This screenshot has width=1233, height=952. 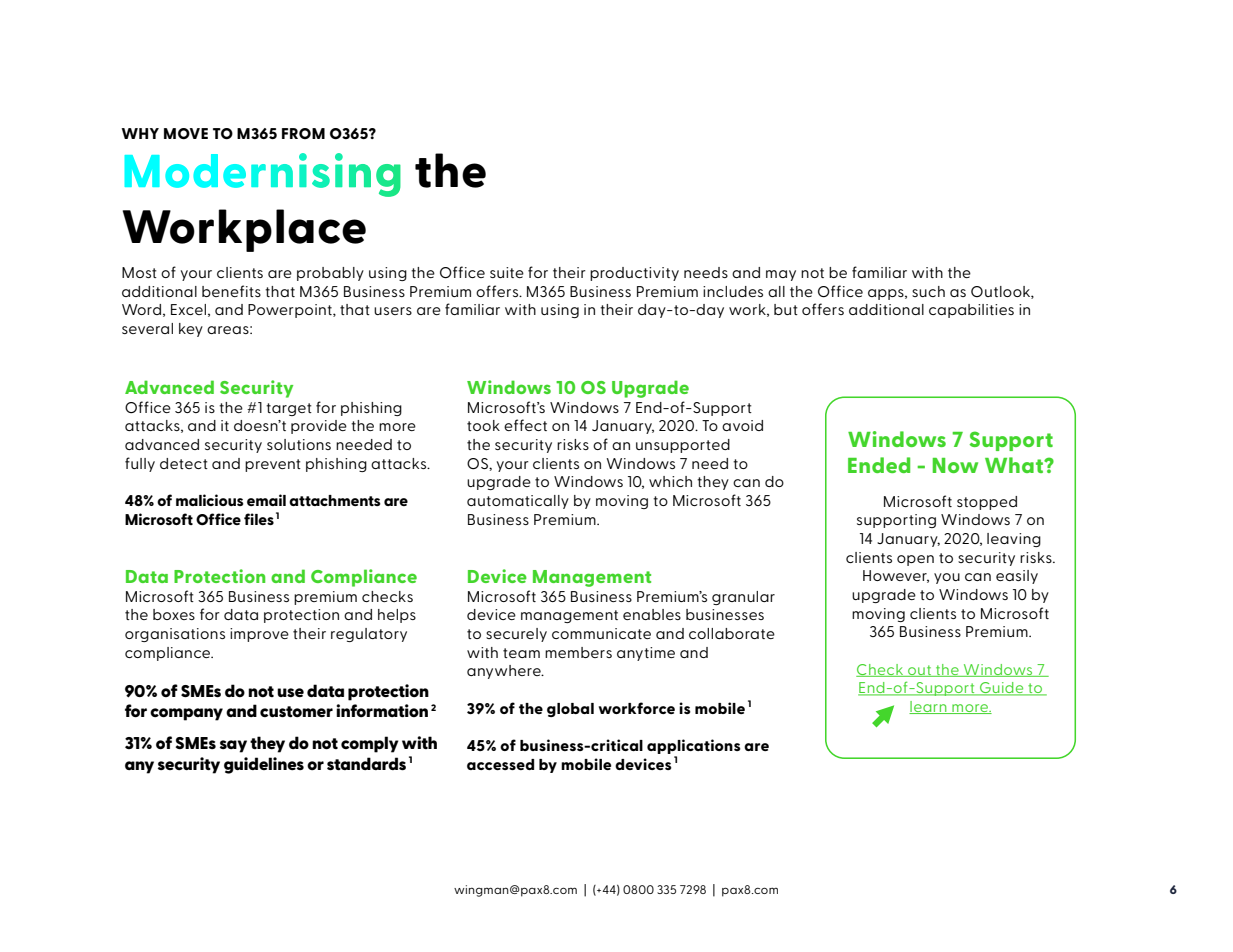 I want to click on Ended, so click(x=879, y=465).
